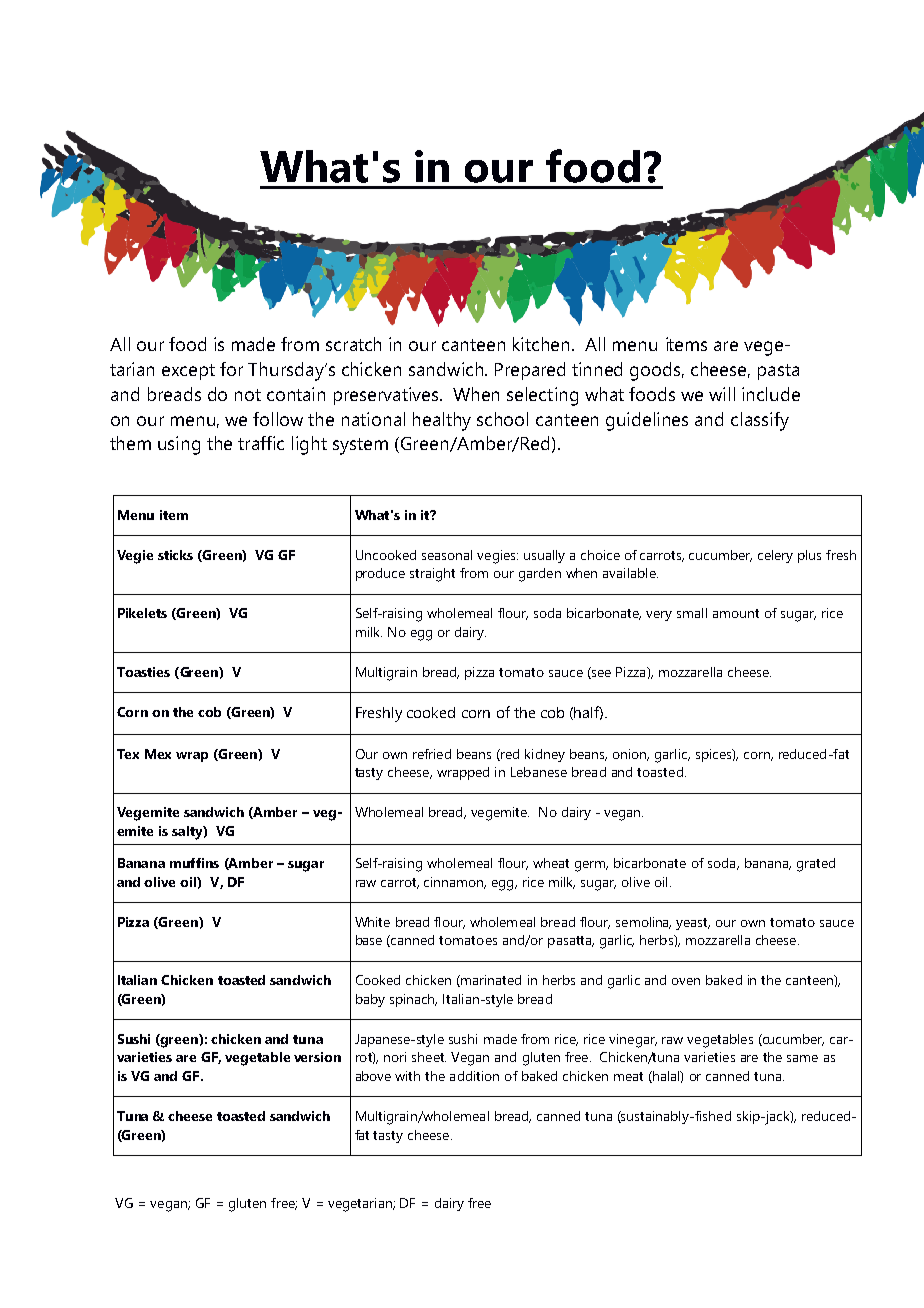 Image resolution: width=924 pixels, height=1308 pixels. I want to click on pasta, so click(778, 372).
